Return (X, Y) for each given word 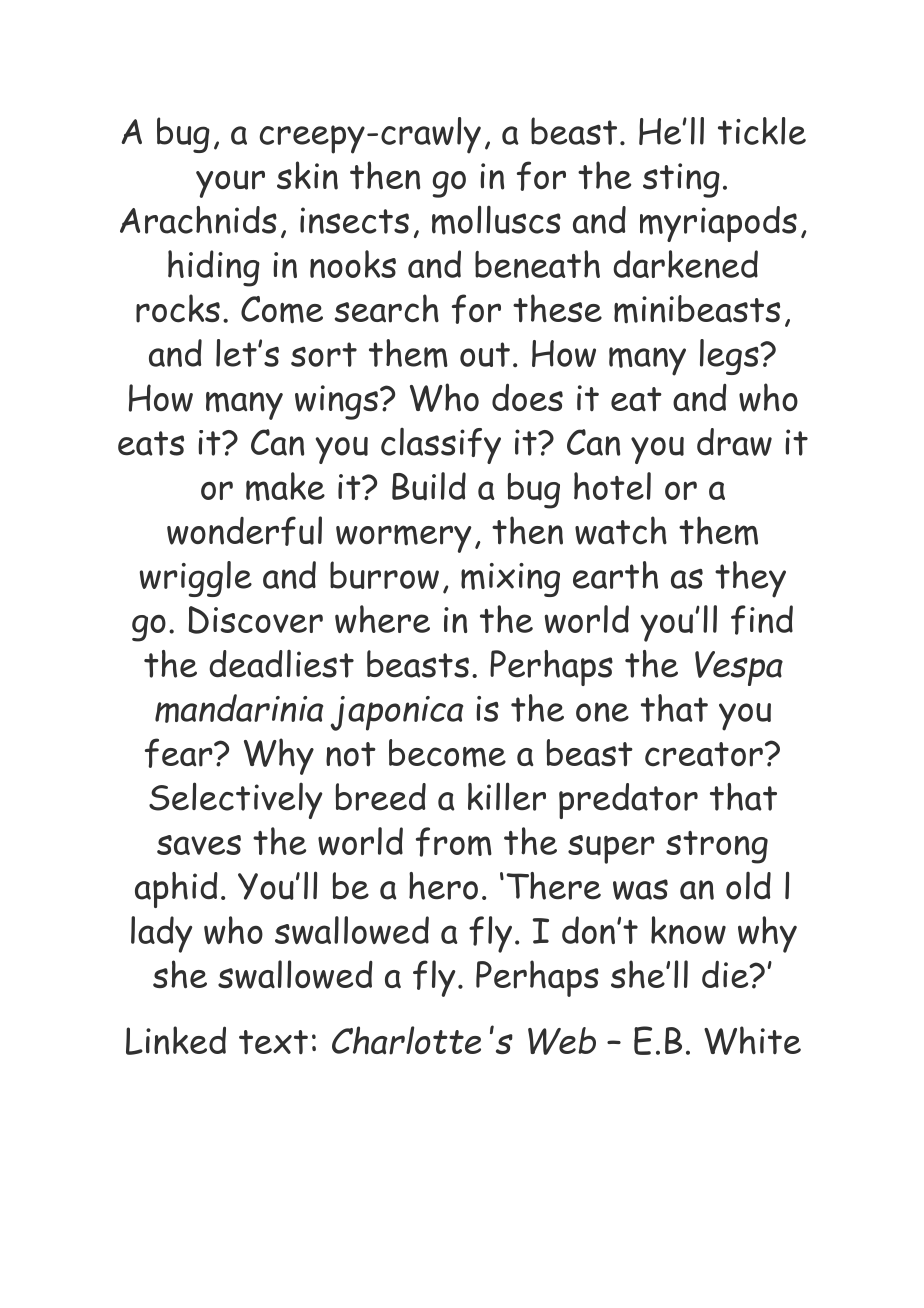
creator (704, 754)
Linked (176, 1040)
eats (151, 443)
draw (734, 442)
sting (681, 180)
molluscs (496, 220)
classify (441, 446)
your (230, 184)
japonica (396, 713)
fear (180, 753)
